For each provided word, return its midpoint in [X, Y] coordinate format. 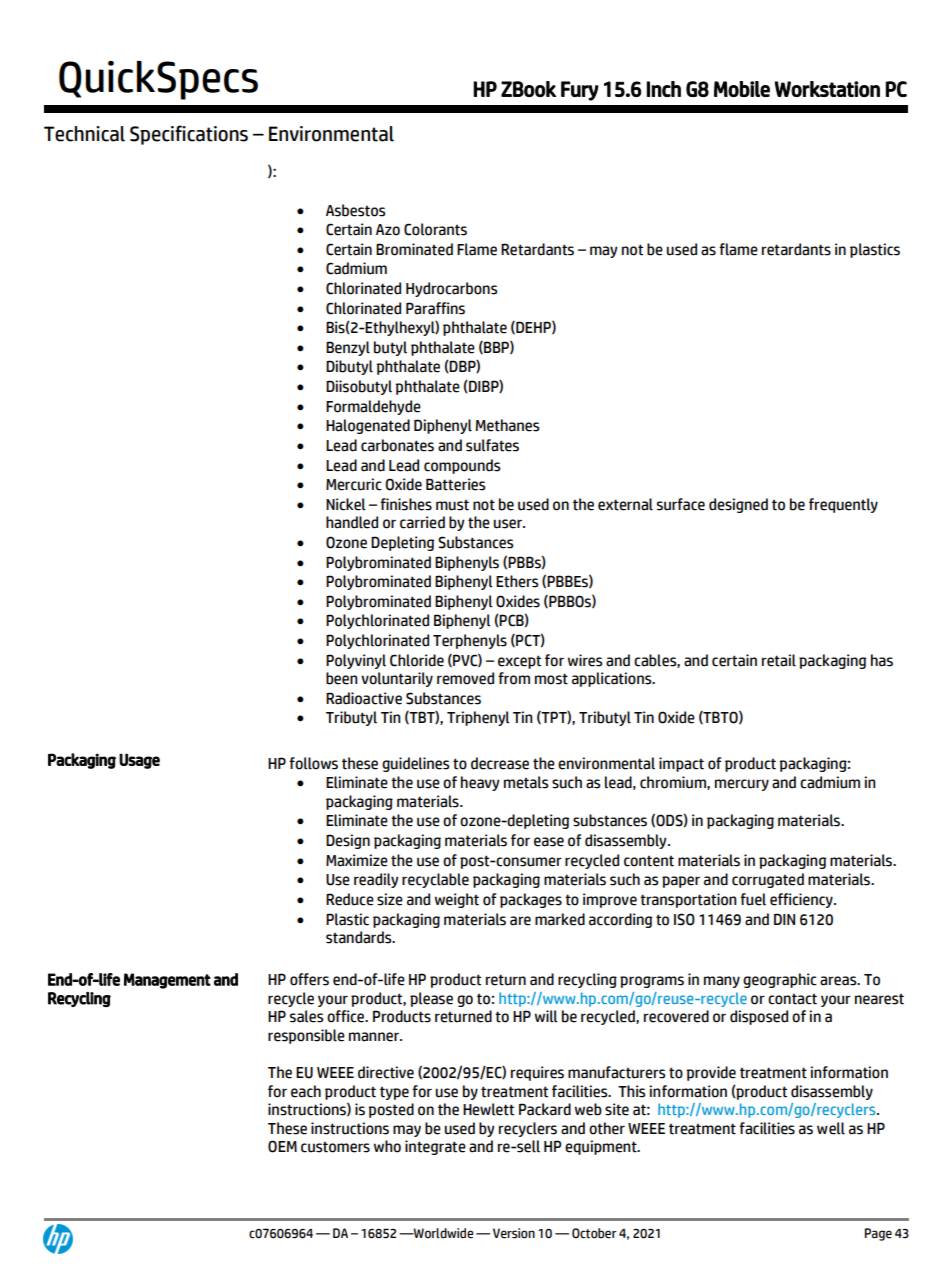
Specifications [189, 135]
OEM [282, 1146]
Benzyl [348, 348]
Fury [580, 91]
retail [779, 660]
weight [457, 900]
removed [465, 678]
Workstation [827, 89]
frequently [843, 505]
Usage [139, 761]
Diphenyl [443, 426]
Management [167, 981]
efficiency [802, 900]
